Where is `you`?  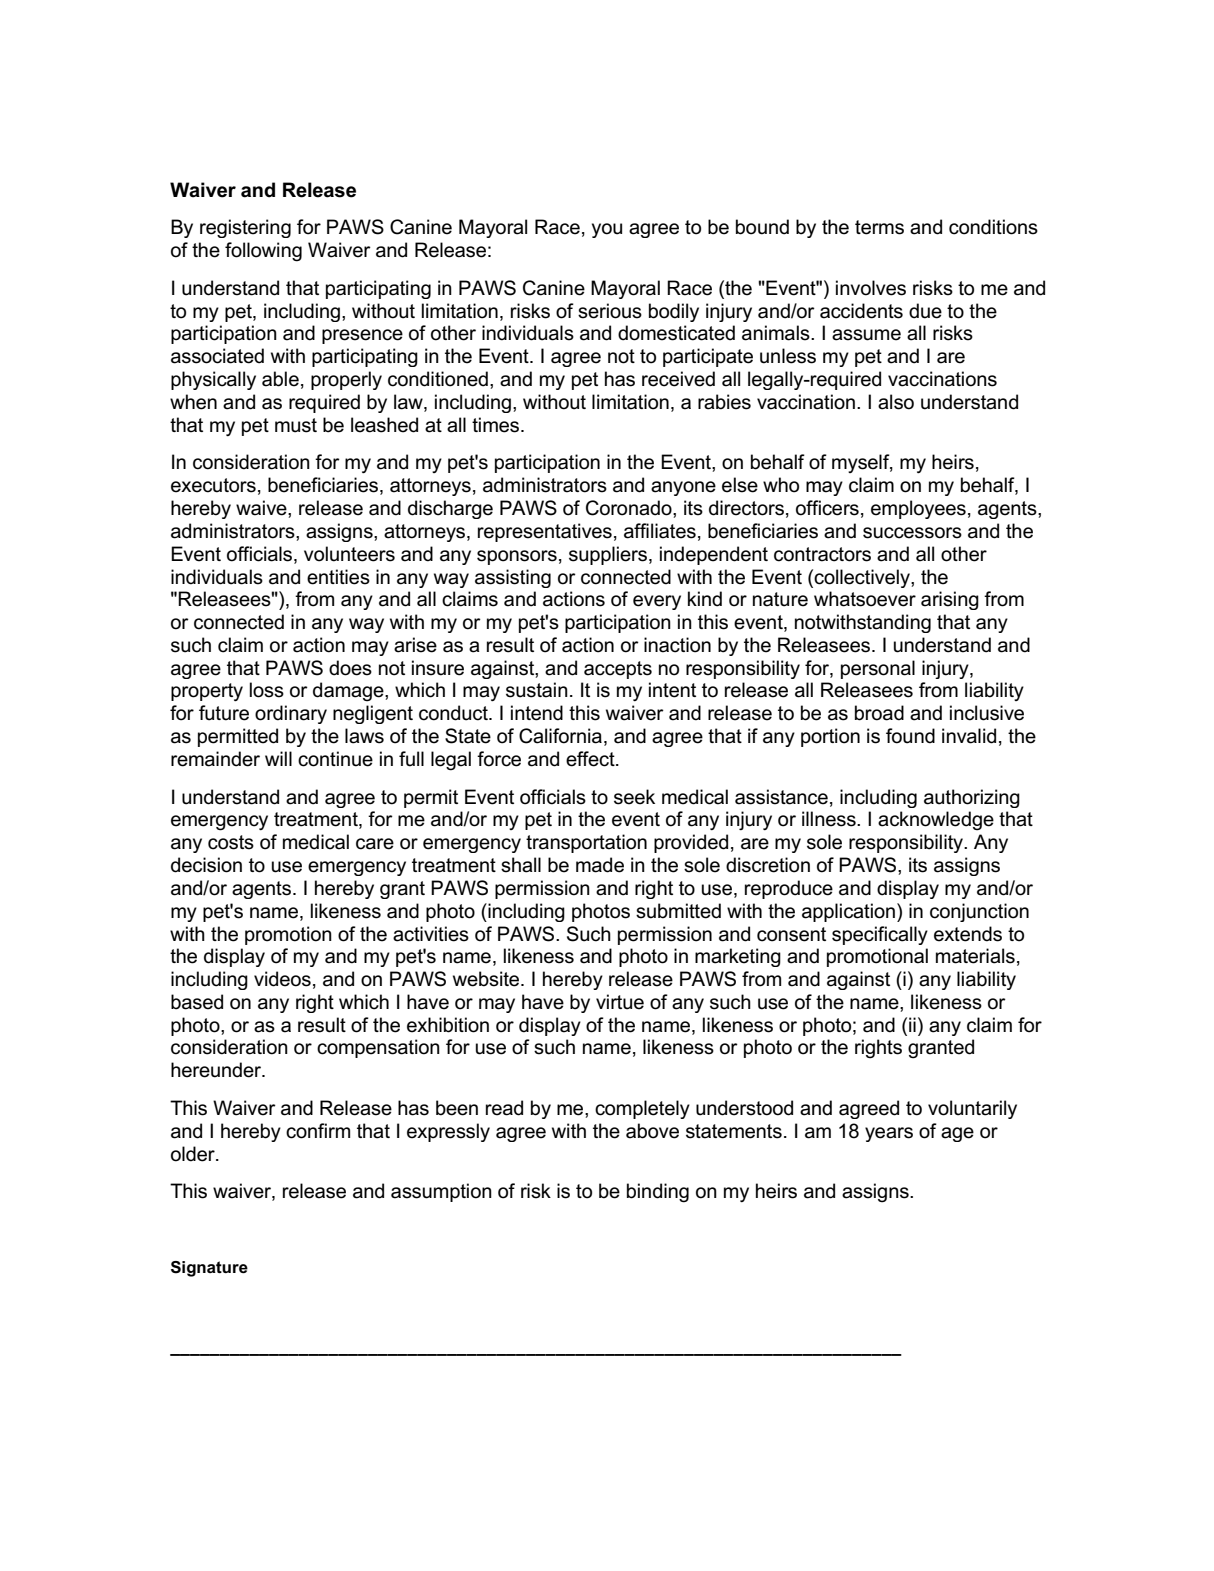
you is located at coordinates (607, 230).
